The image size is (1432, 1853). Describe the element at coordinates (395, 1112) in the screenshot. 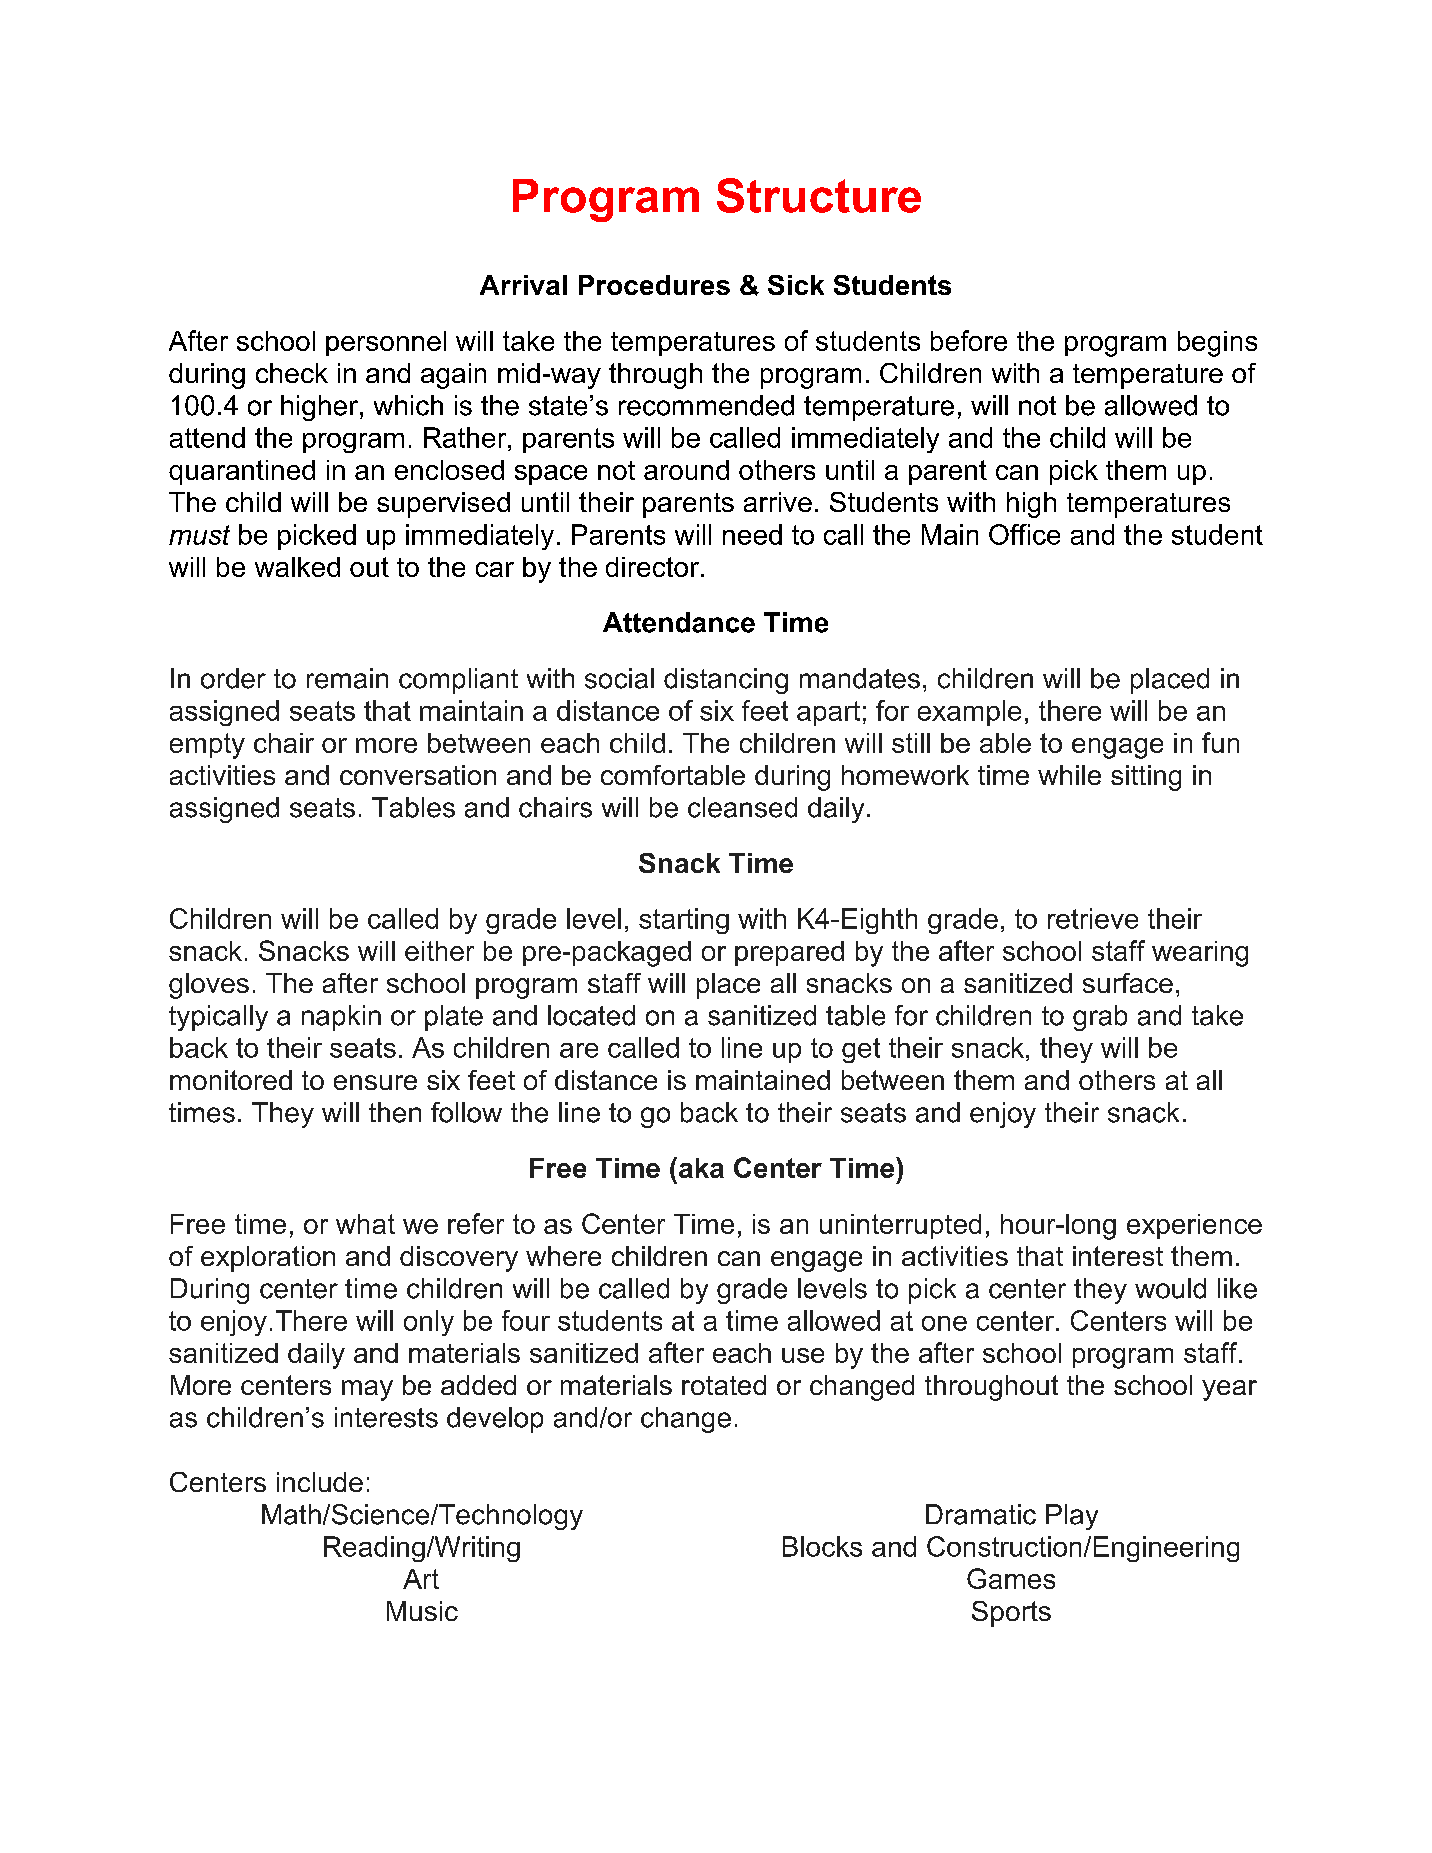

I see `then` at that location.
